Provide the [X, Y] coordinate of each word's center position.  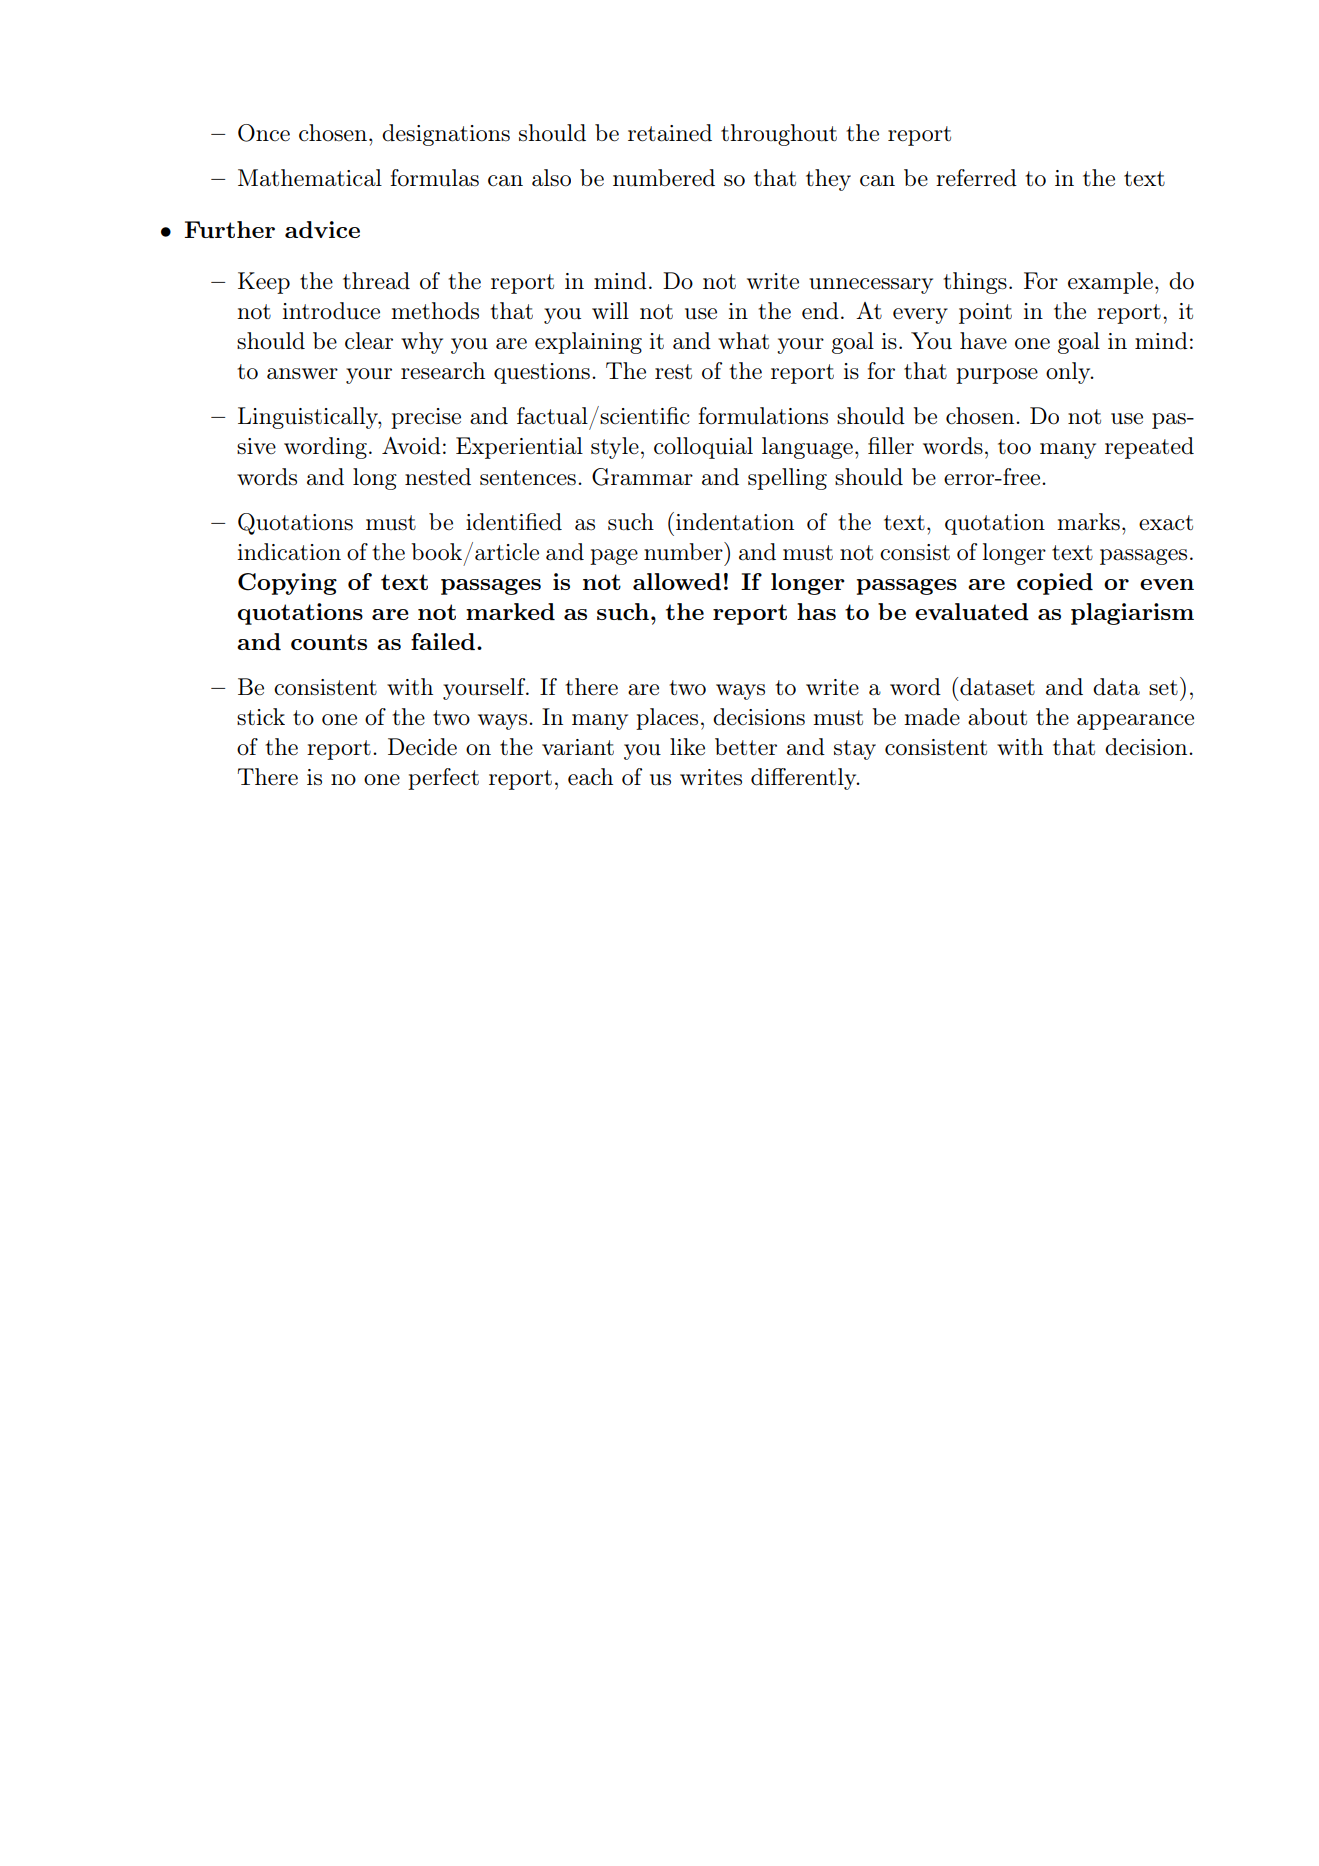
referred [976, 178]
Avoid [411, 446]
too [1014, 447]
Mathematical [310, 178]
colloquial [703, 448]
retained [670, 133]
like [687, 747]
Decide [422, 747]
